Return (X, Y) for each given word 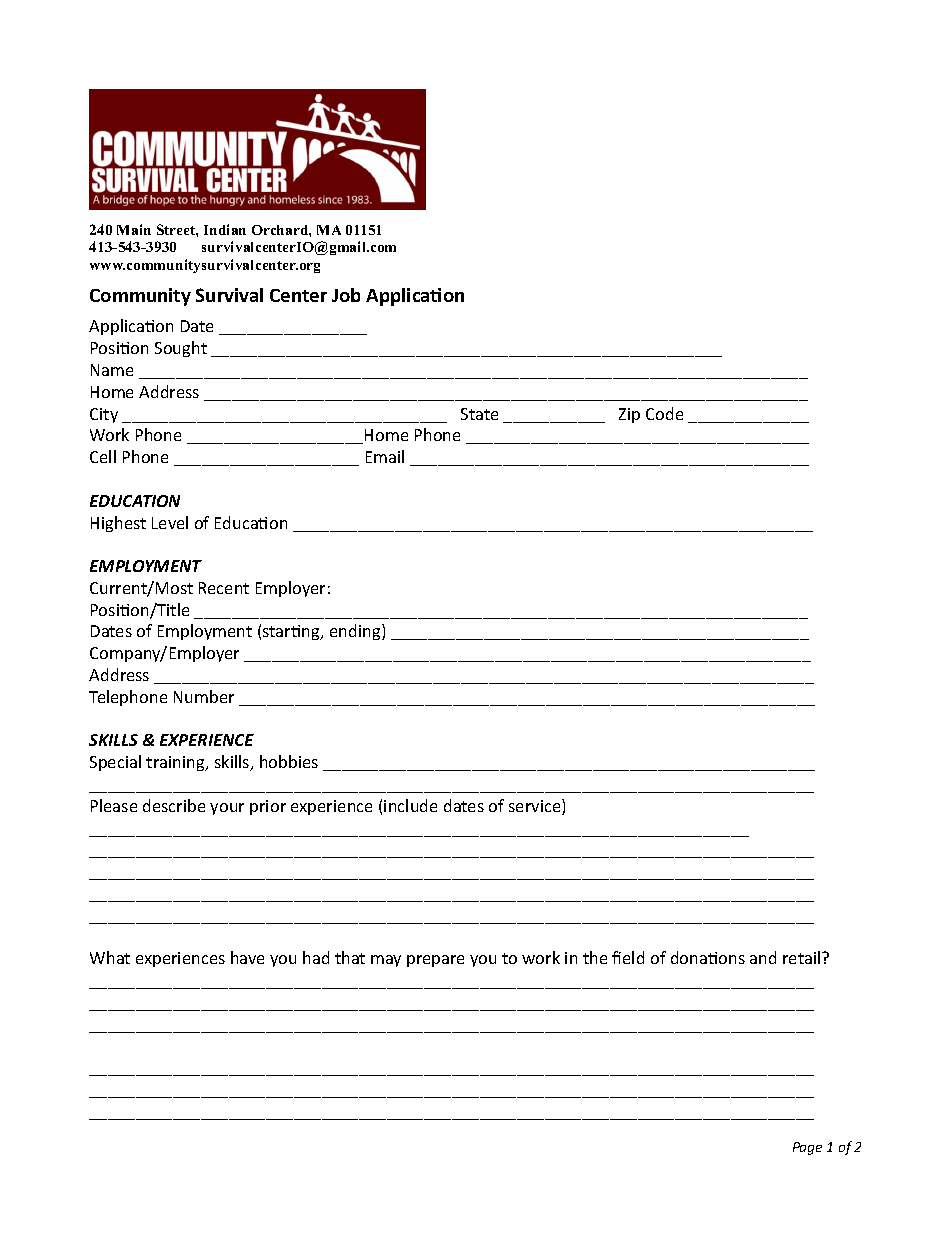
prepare (435, 961)
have (247, 957)
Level (170, 522)
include (410, 805)
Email (385, 456)
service (536, 807)
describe (174, 805)
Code (664, 413)
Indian (225, 229)
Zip (629, 415)
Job (346, 295)
